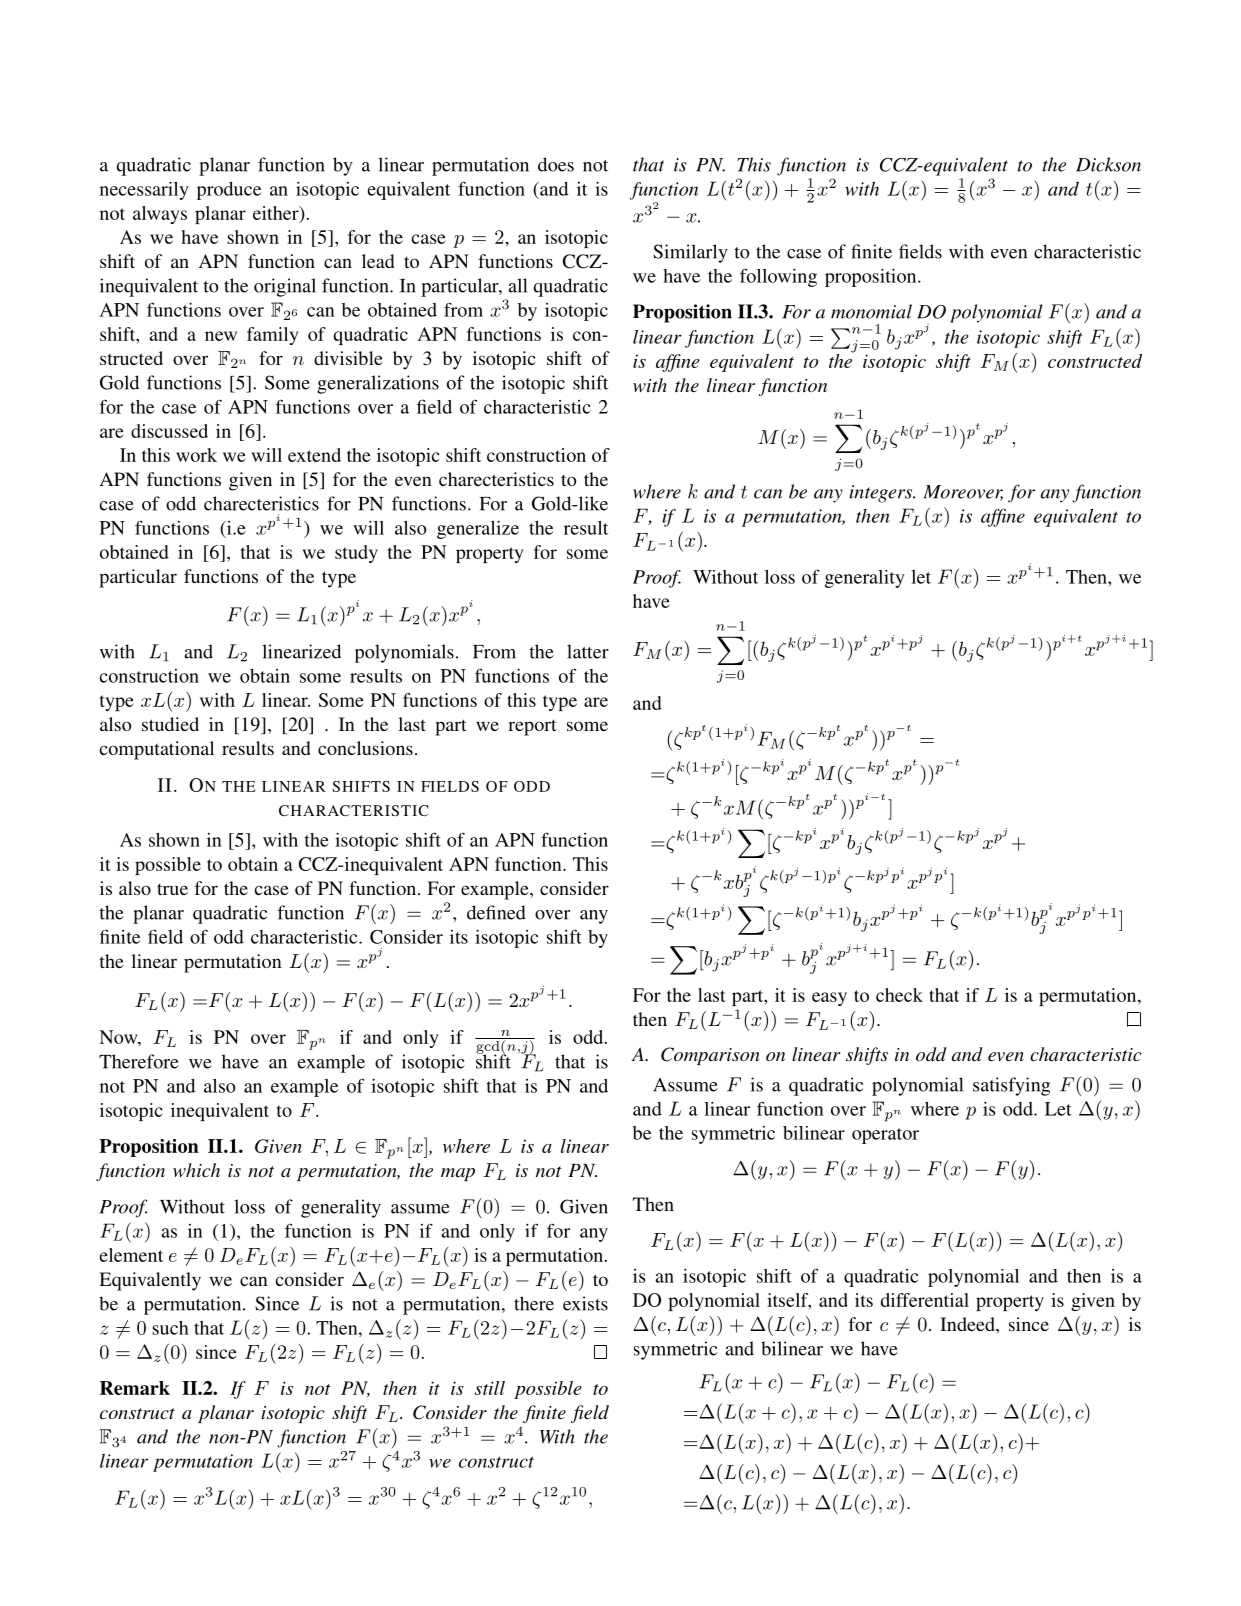 The image size is (1241, 1606). What do you see at coordinates (532, 727) in the page?
I see `report` at bounding box center [532, 727].
